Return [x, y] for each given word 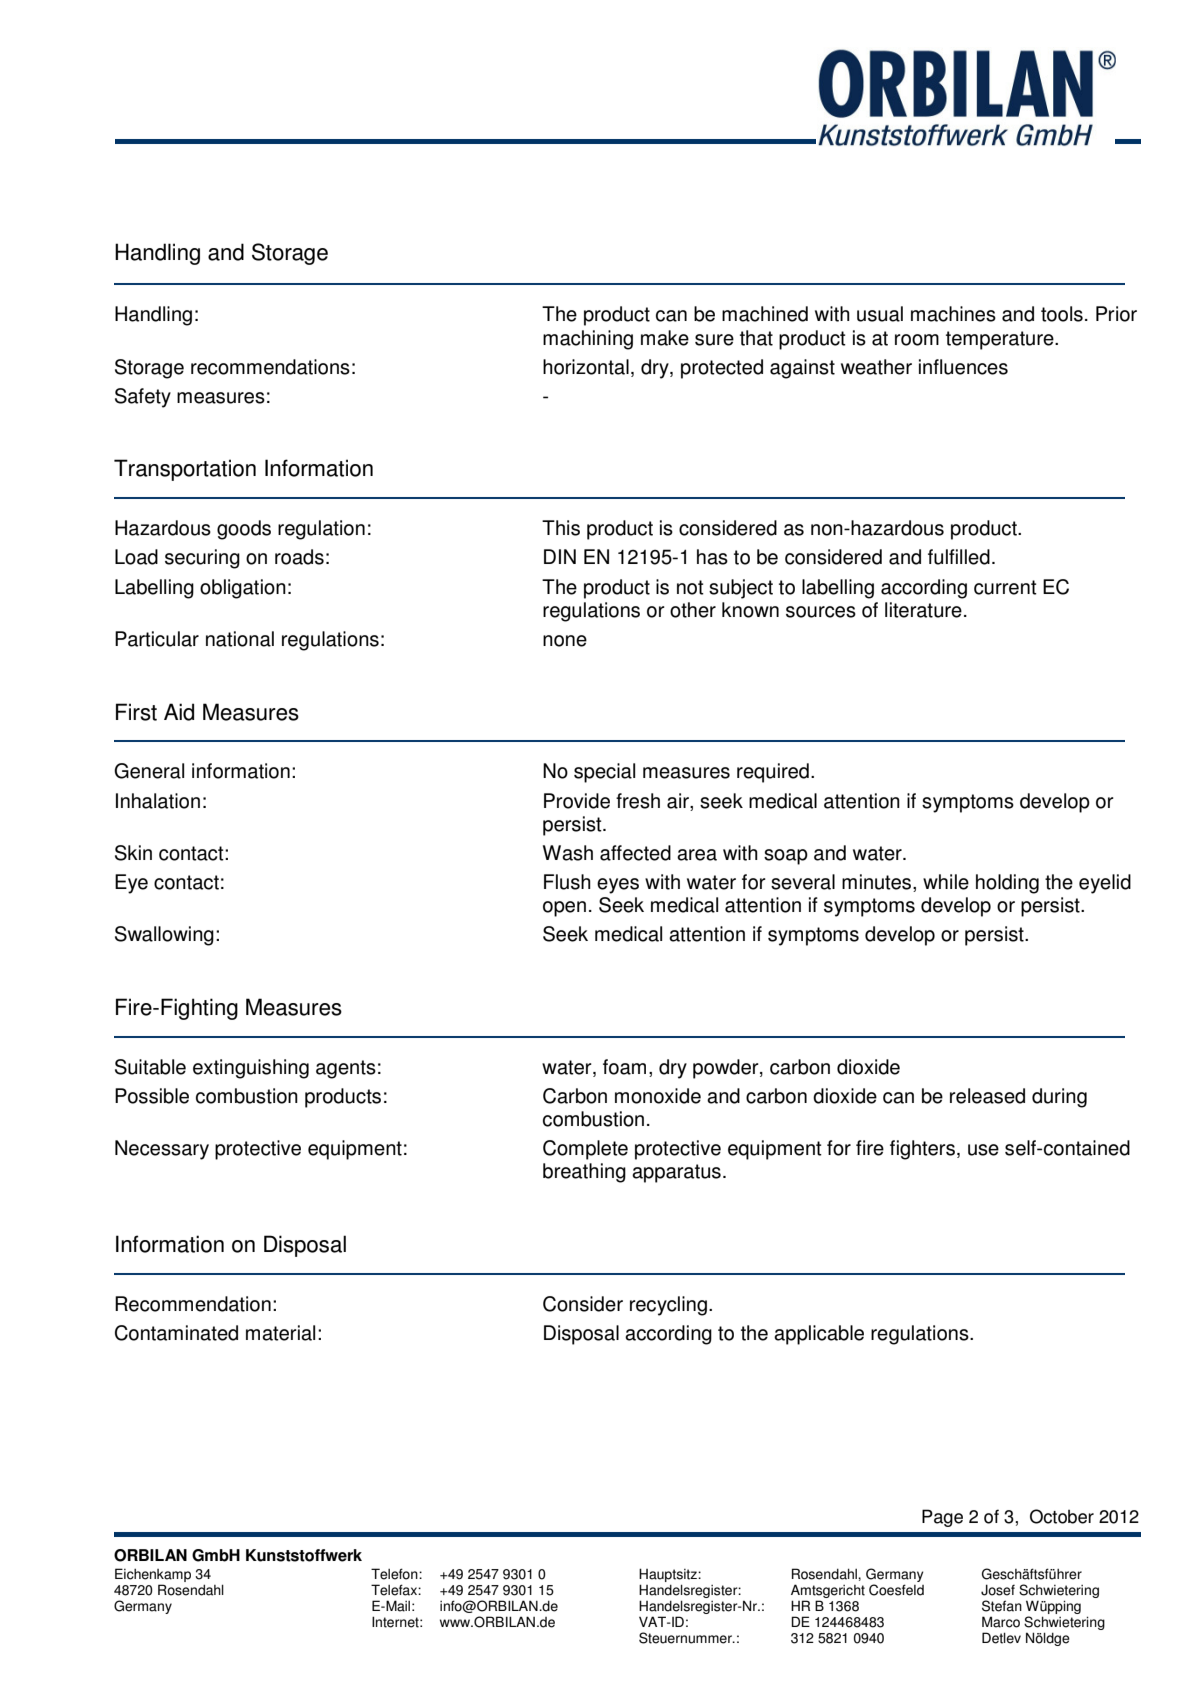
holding [1007, 884]
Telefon [395, 1574]
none [565, 641]
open [564, 909]
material [280, 1333]
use [983, 1150]
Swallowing [164, 936]
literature [923, 610]
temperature [1001, 340]
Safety [143, 398]
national [240, 639]
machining [588, 340]
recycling [668, 1306]
